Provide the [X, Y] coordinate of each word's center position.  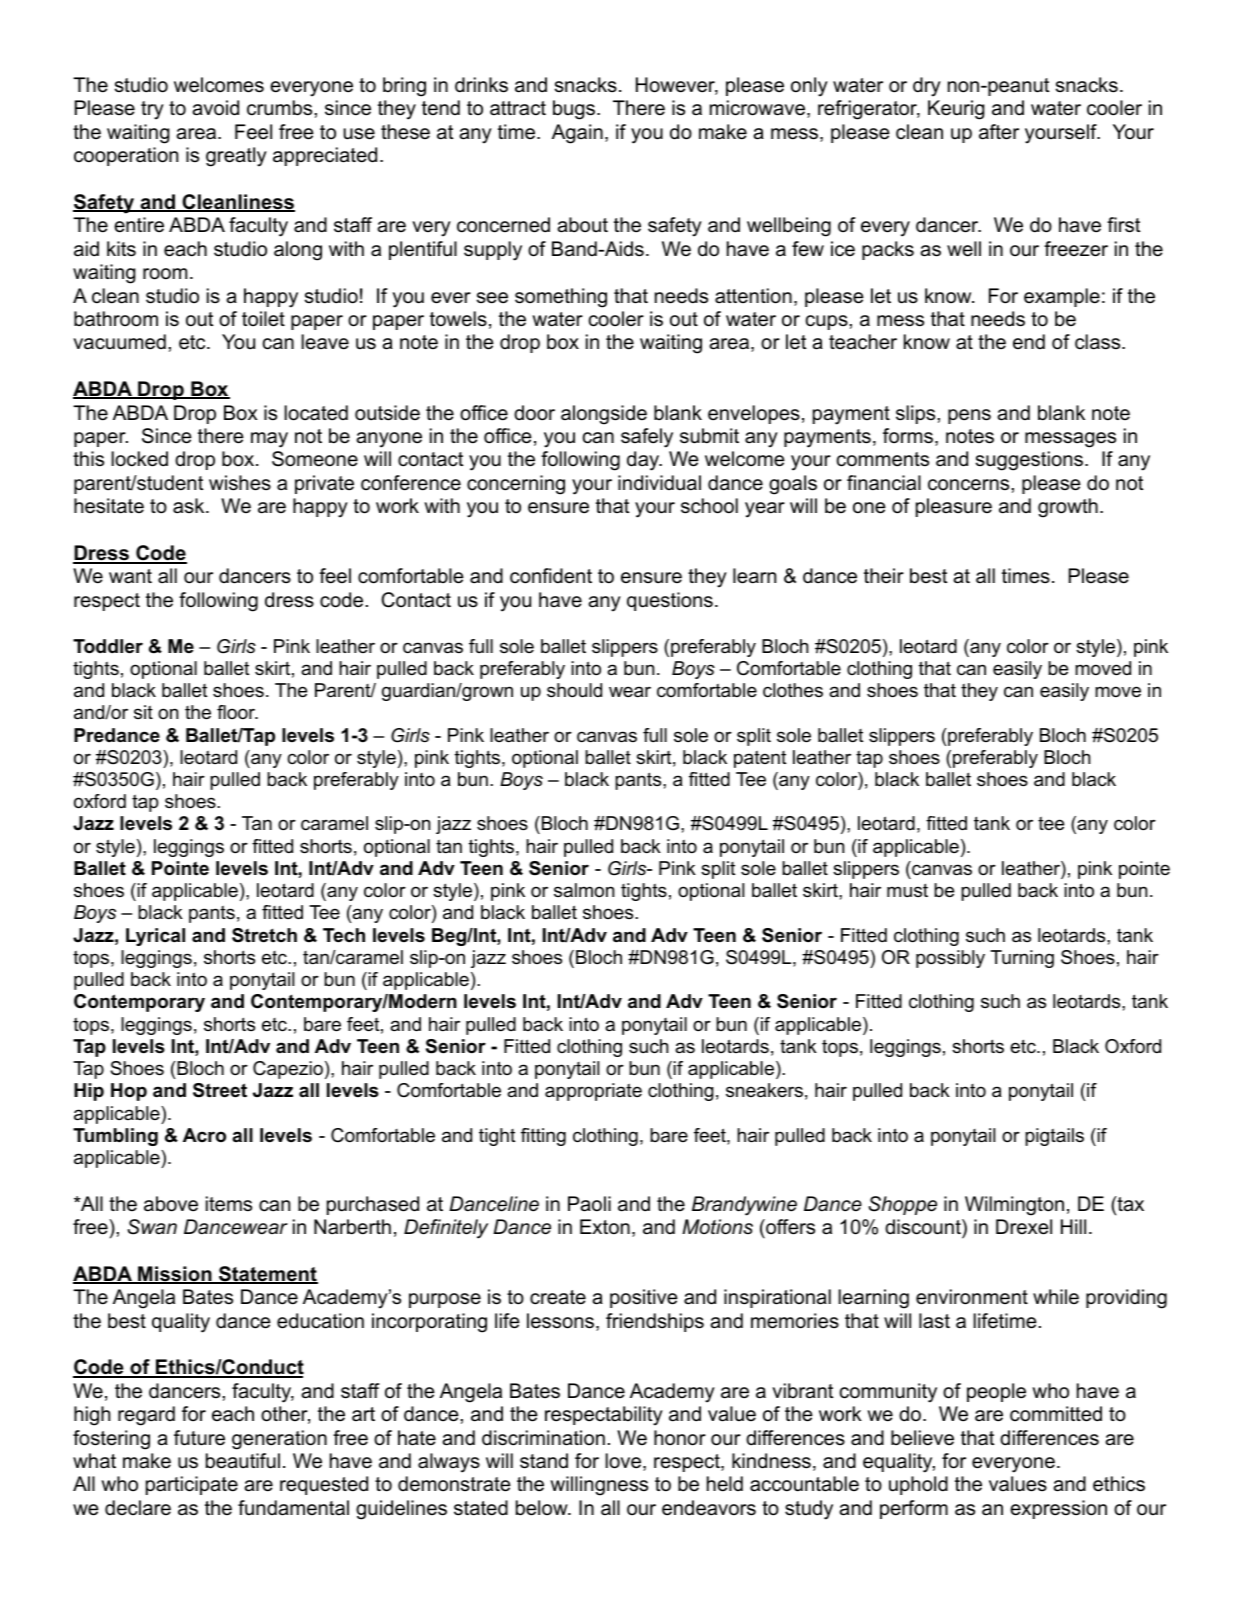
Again [577, 134]
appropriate [593, 1092]
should [574, 690]
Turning [1022, 959]
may [269, 440]
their [884, 576]
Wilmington [1014, 1206]
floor [237, 712]
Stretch [264, 935]
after [999, 132]
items [229, 1204]
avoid [215, 108]
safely [647, 438]
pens [969, 416]
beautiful [243, 1461]
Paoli [589, 1204]
